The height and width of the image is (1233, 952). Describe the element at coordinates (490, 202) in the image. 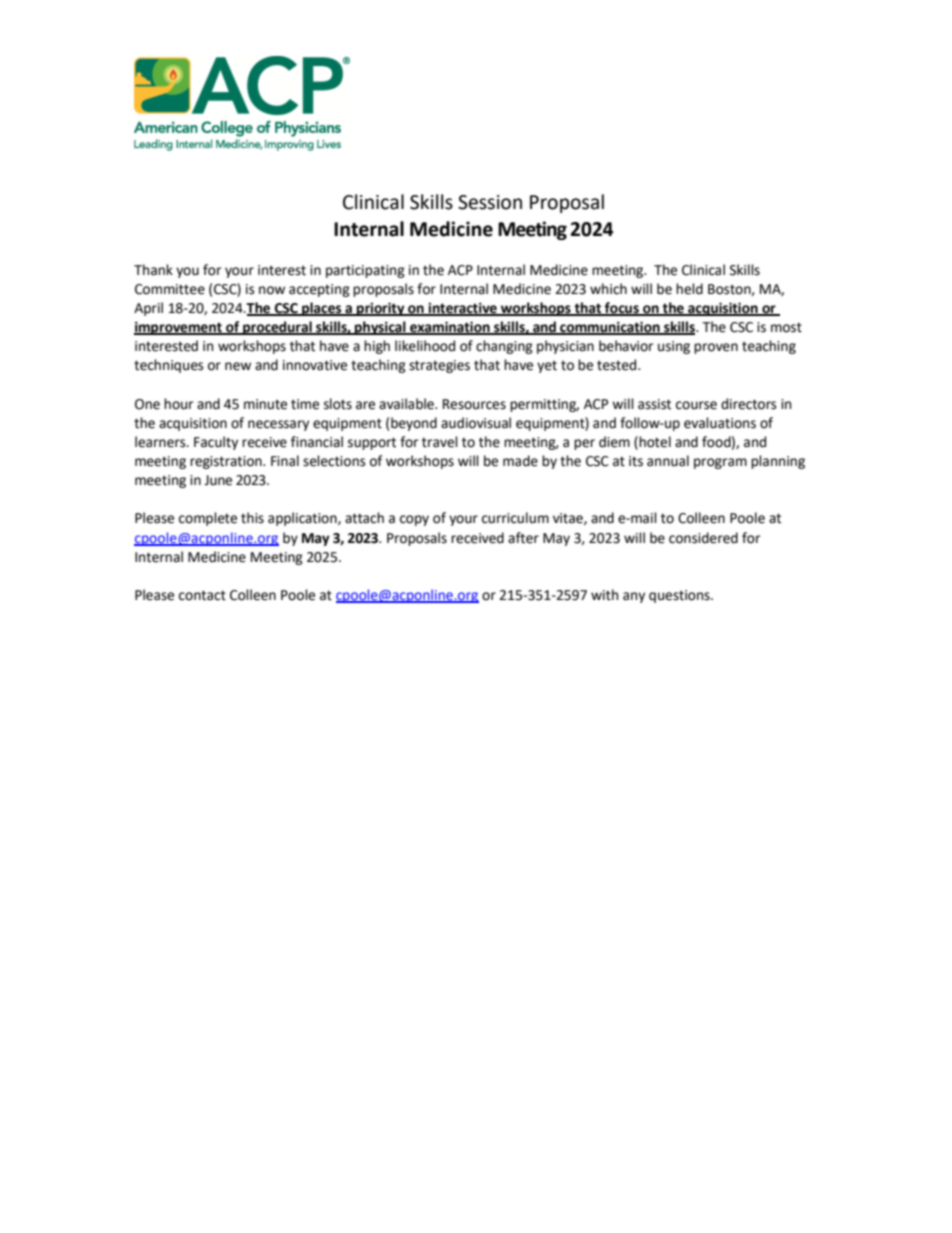

I see `Session` at that location.
